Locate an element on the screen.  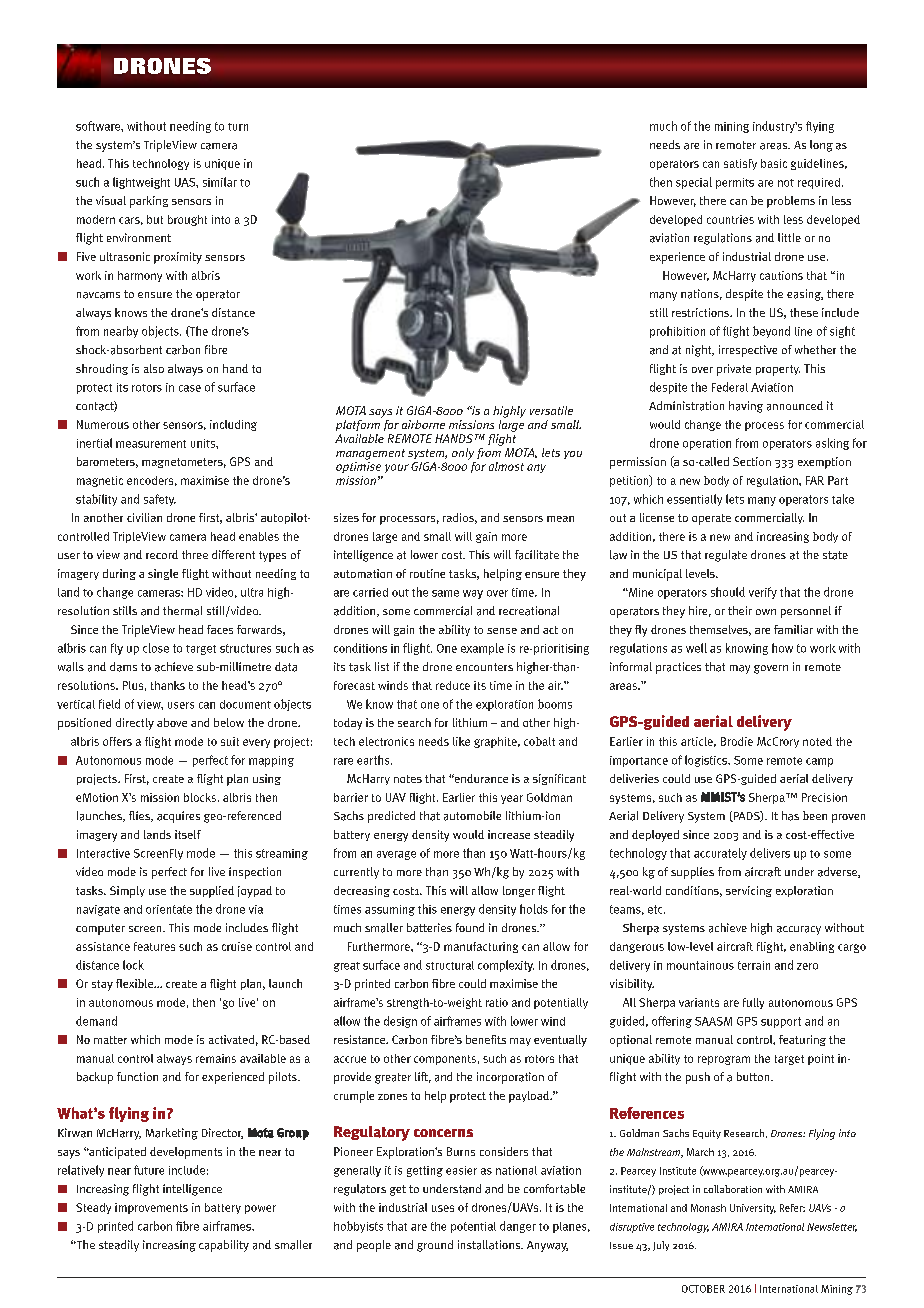
servicing is located at coordinates (749, 891).
